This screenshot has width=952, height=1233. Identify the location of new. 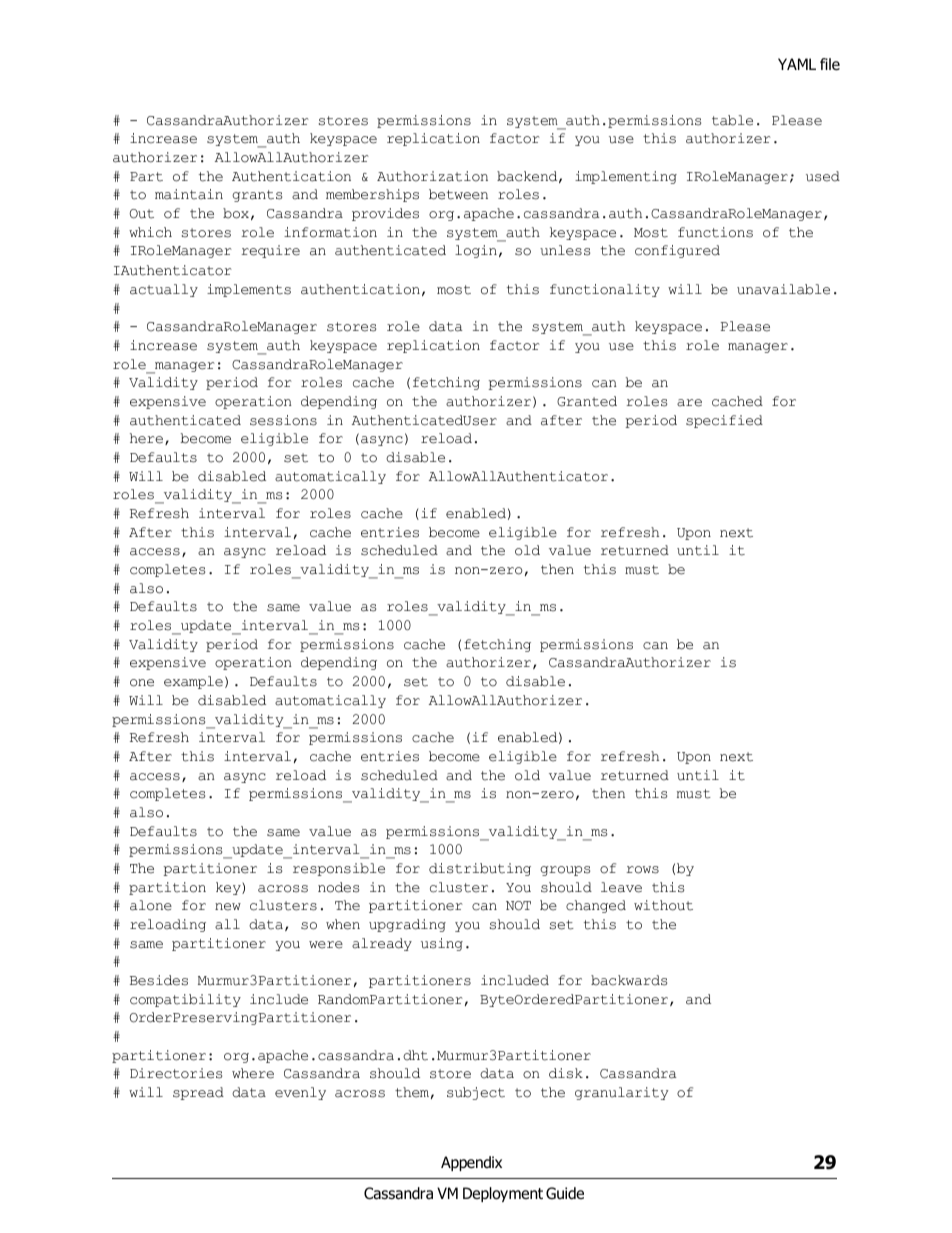
(228, 907).
